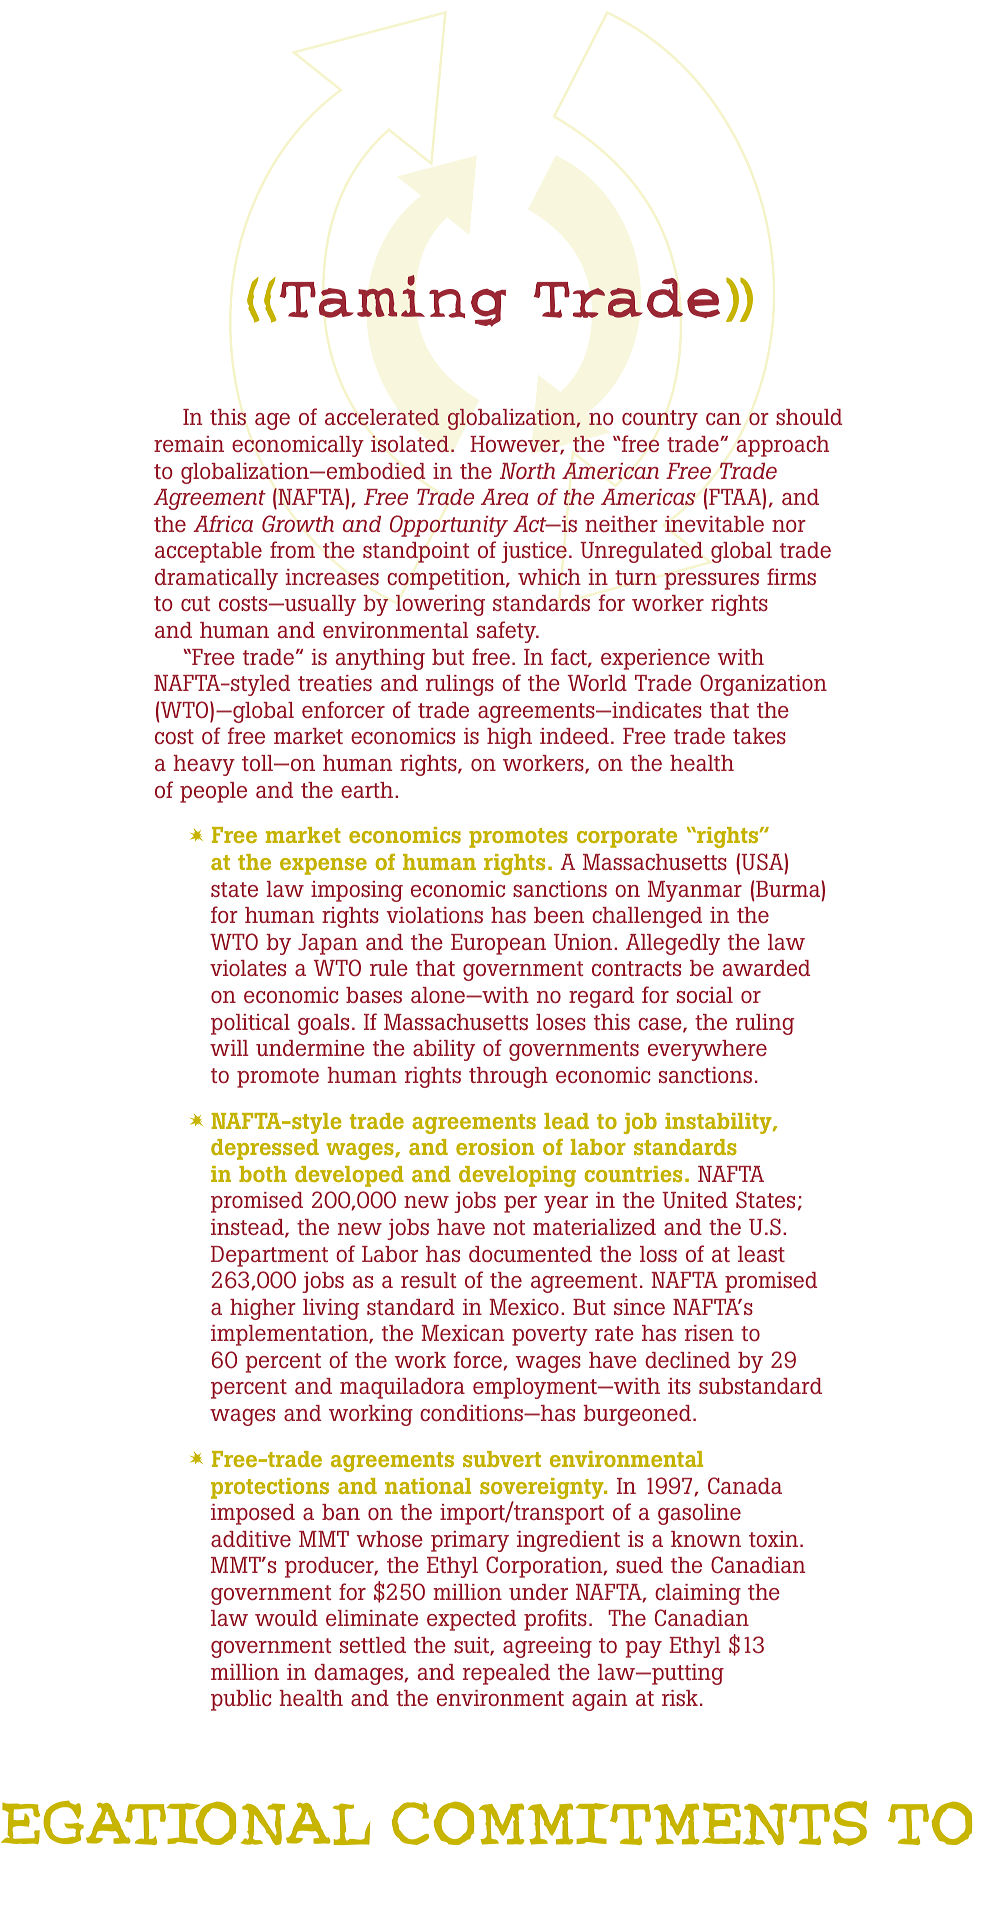 The image size is (983, 1914). I want to click on Organization, so click(763, 685).
